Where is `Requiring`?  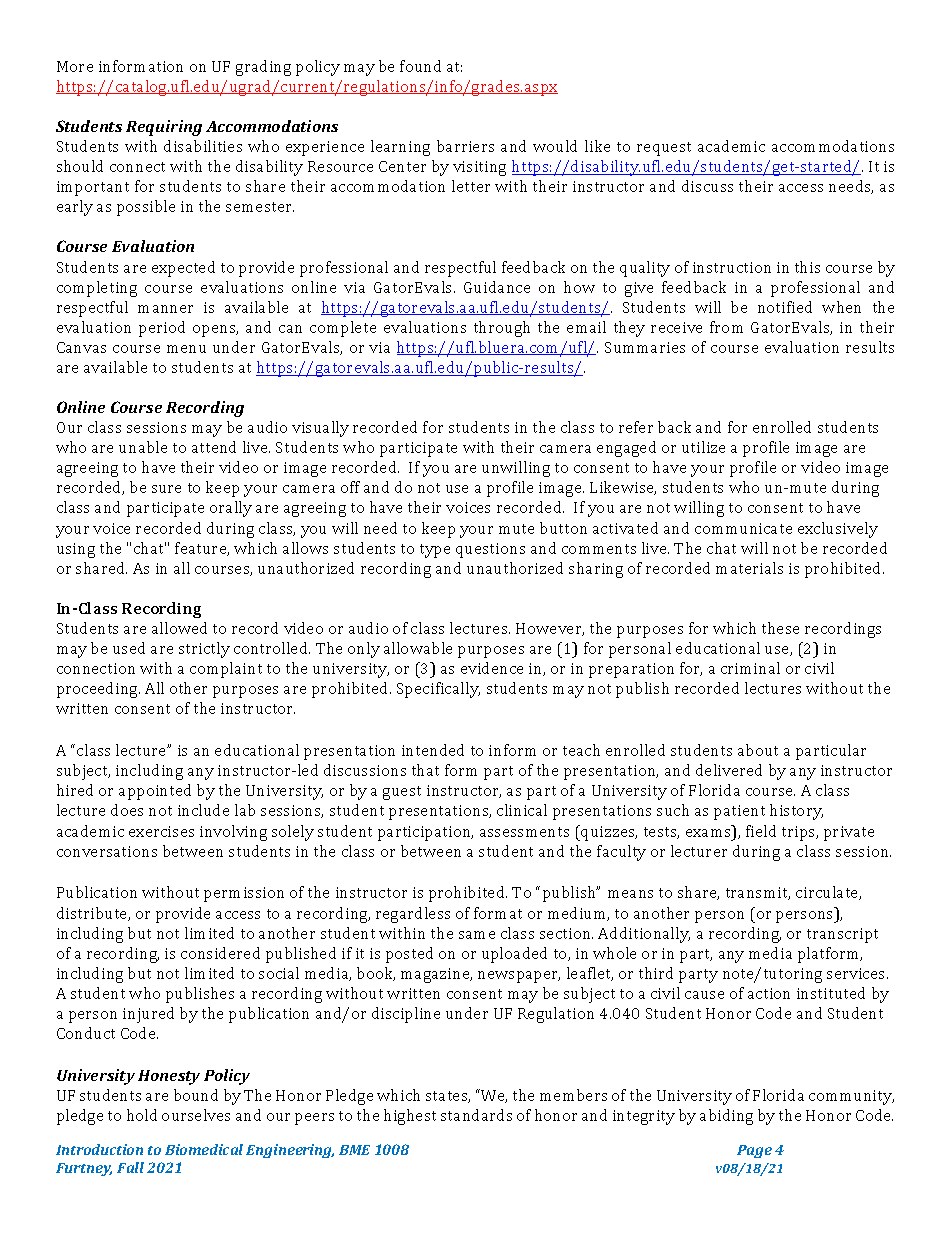
Requiring is located at coordinates (164, 128).
